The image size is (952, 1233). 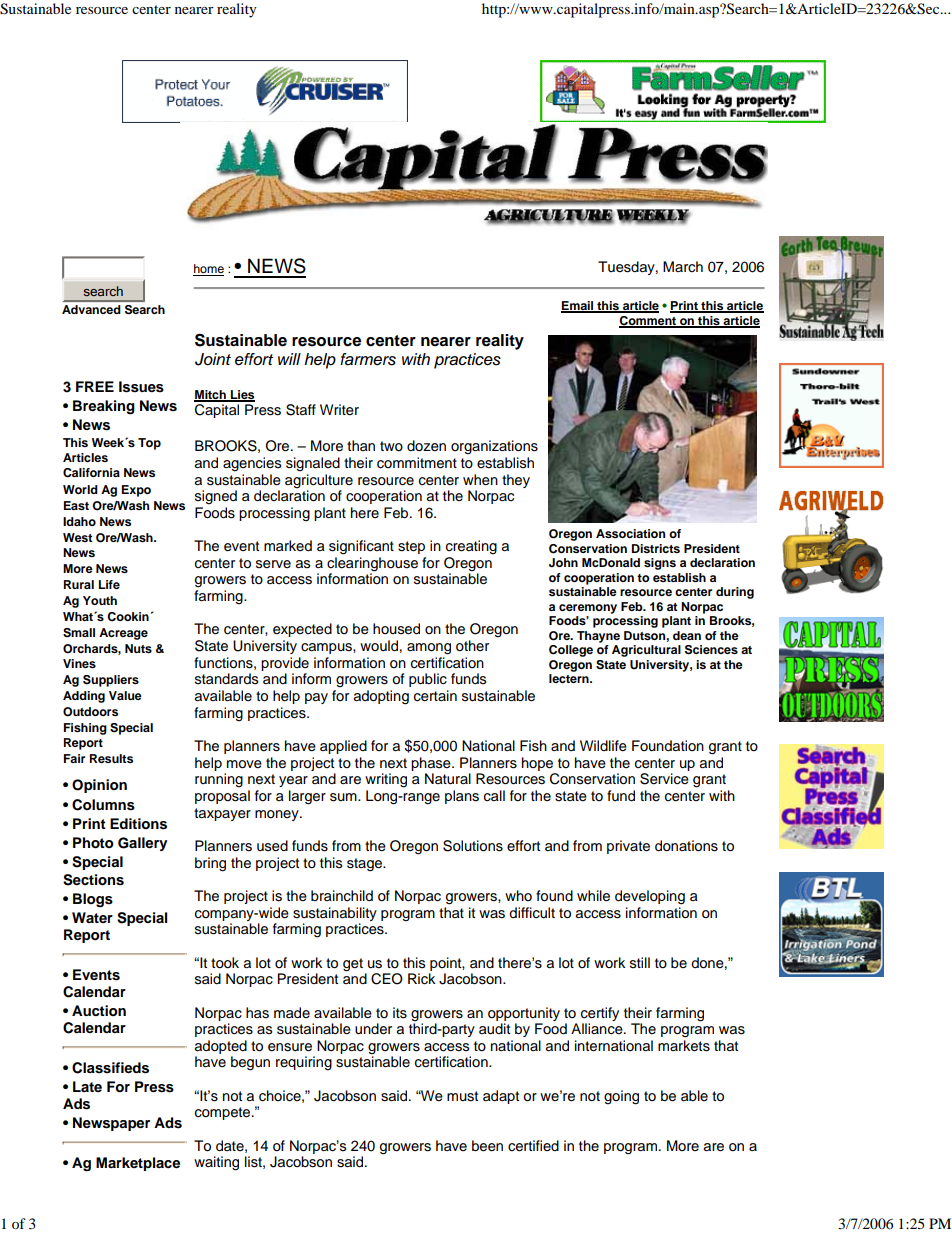 What do you see at coordinates (138, 1164) in the image?
I see `Marketplace` at bounding box center [138, 1164].
